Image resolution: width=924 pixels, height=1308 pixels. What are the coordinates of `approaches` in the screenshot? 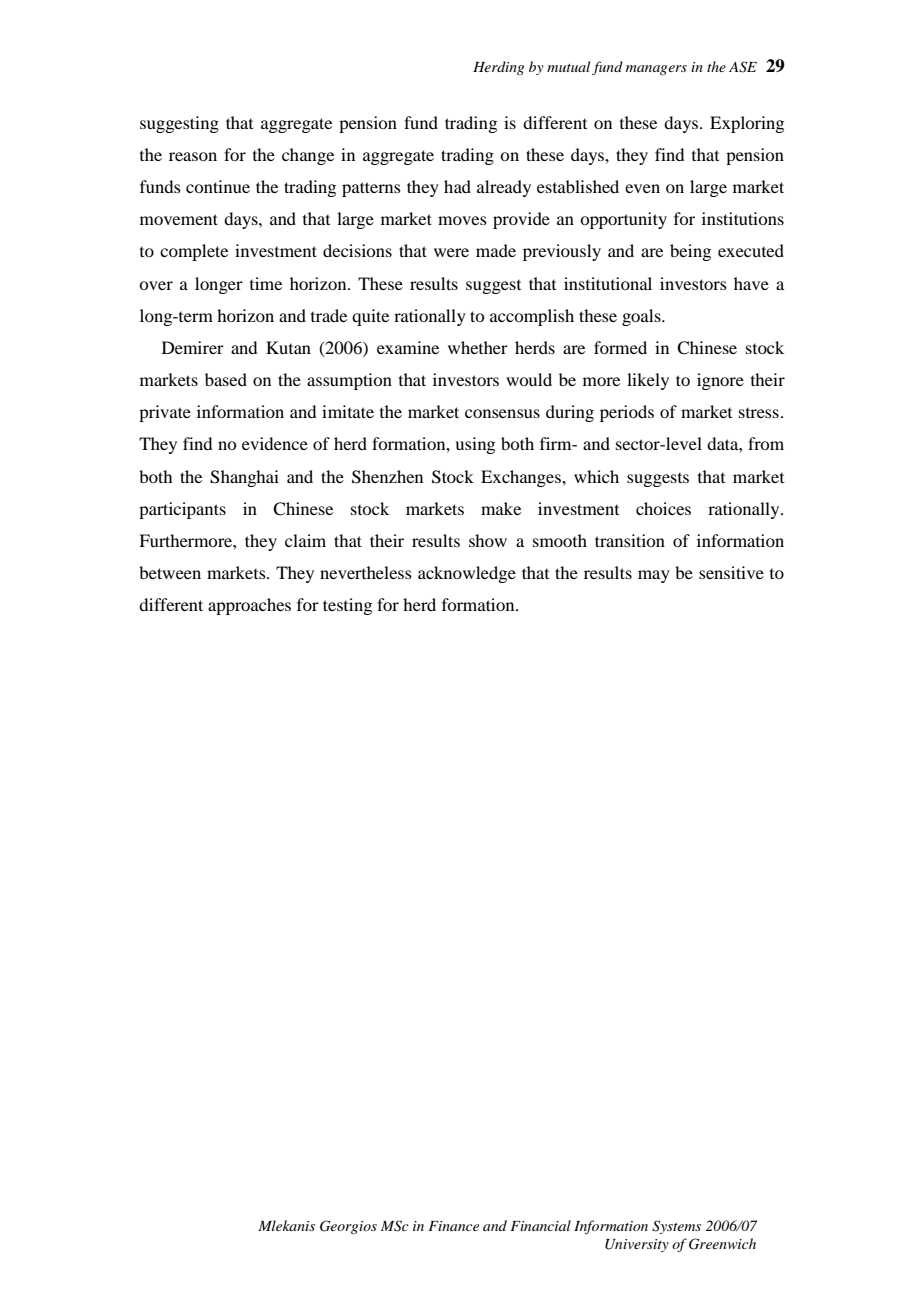 It's located at (249, 606).
